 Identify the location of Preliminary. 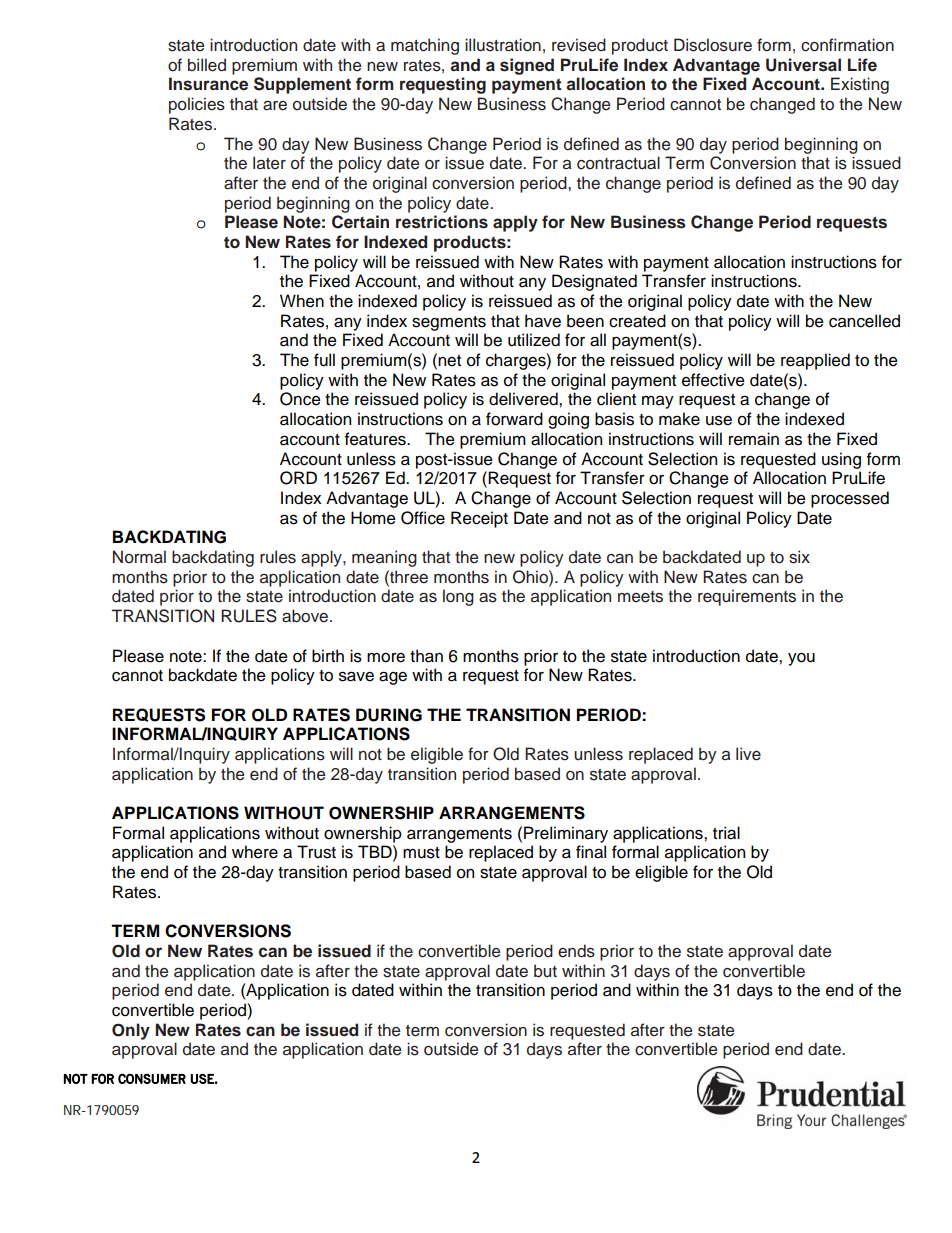
(566, 834).
